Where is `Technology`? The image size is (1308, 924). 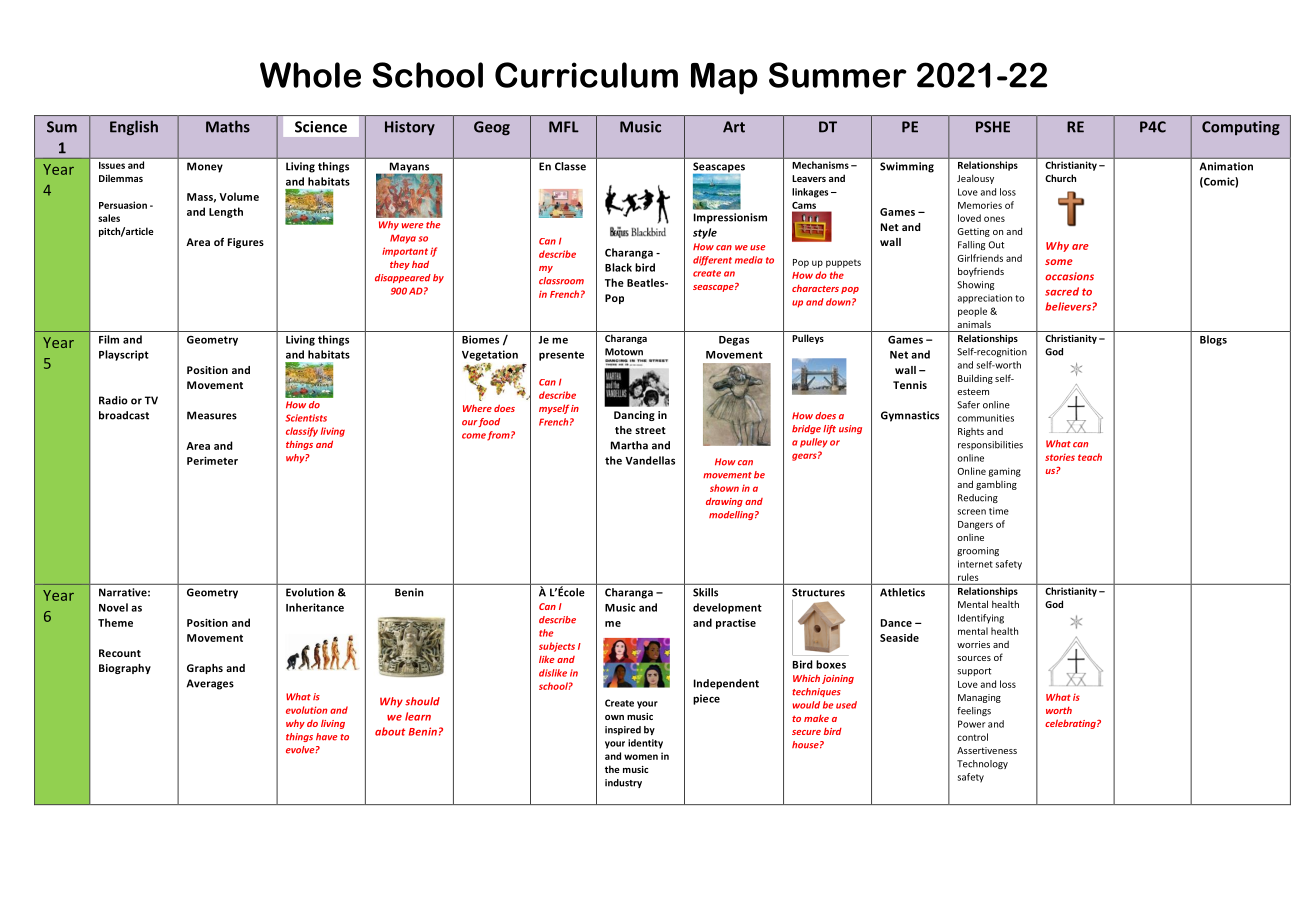
Technology is located at coordinates (982, 764).
